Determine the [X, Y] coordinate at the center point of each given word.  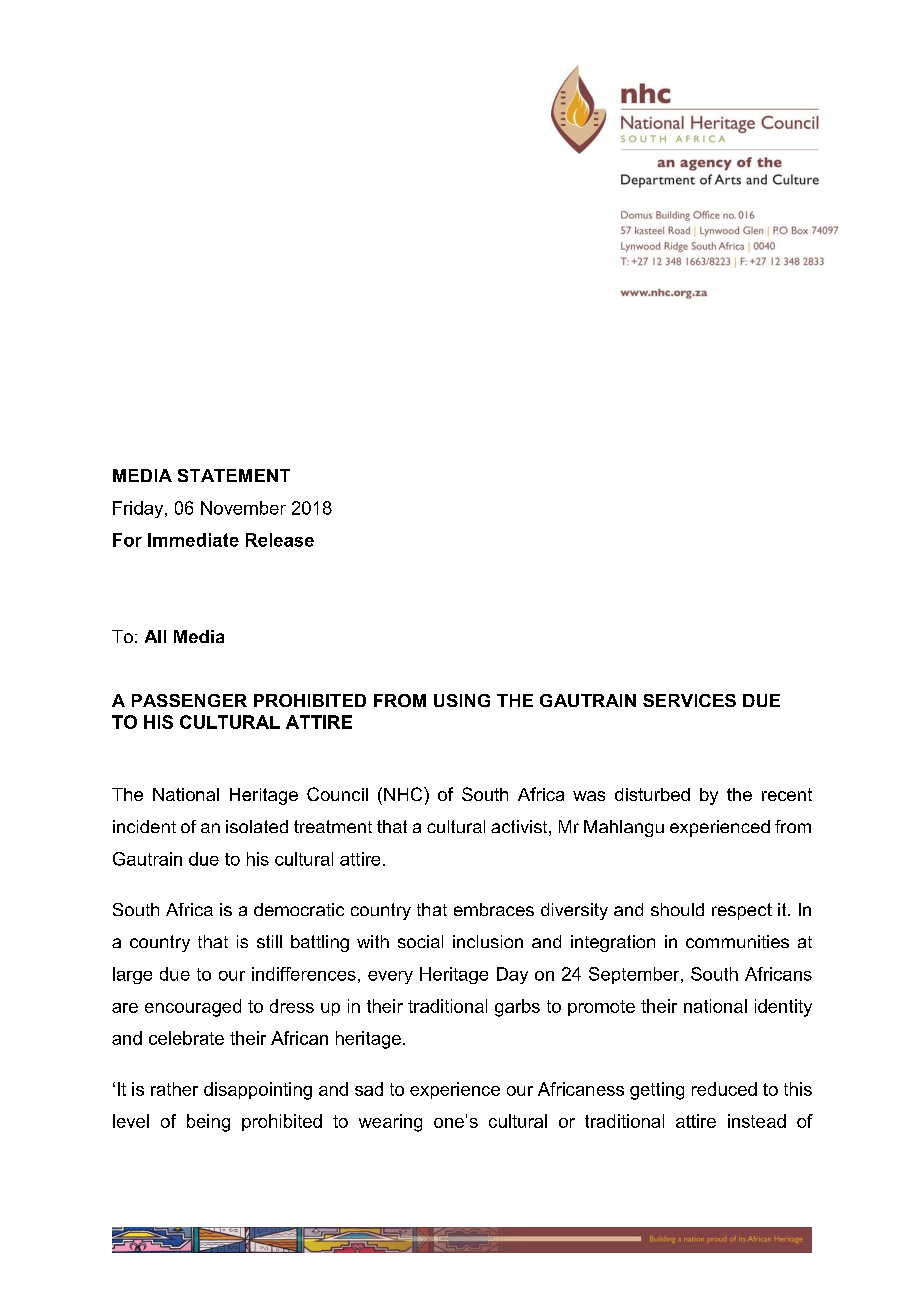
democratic [299, 909]
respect [742, 911]
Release [280, 540]
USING [462, 700]
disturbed [652, 794]
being [208, 1123]
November [243, 508]
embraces [494, 909]
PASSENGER [189, 700]
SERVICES [689, 700]
